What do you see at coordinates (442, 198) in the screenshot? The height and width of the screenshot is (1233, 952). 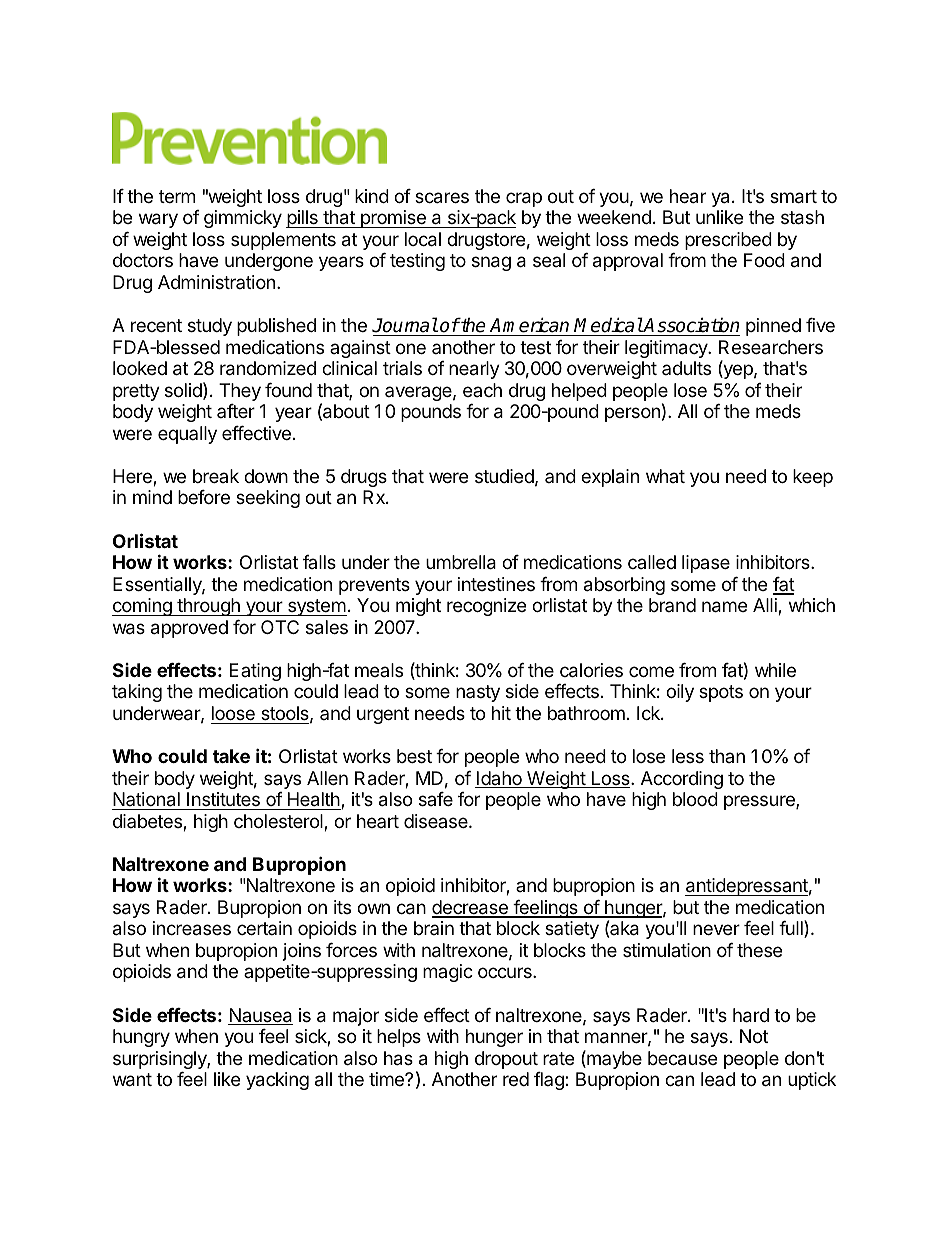 I see `scares` at bounding box center [442, 198].
